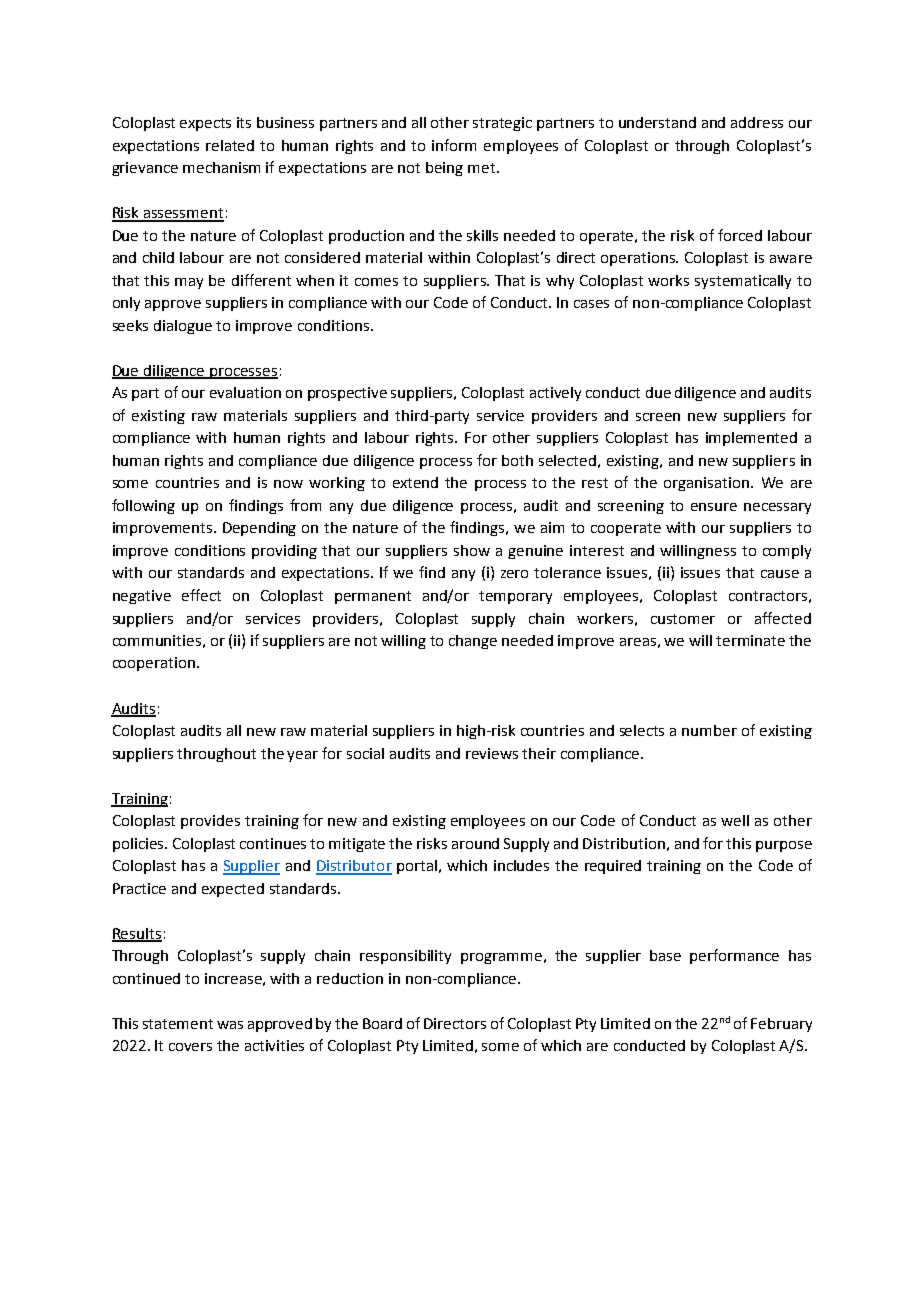 Image resolution: width=924 pixels, height=1308 pixels. What do you see at coordinates (454, 145) in the page?
I see `inform` at bounding box center [454, 145].
